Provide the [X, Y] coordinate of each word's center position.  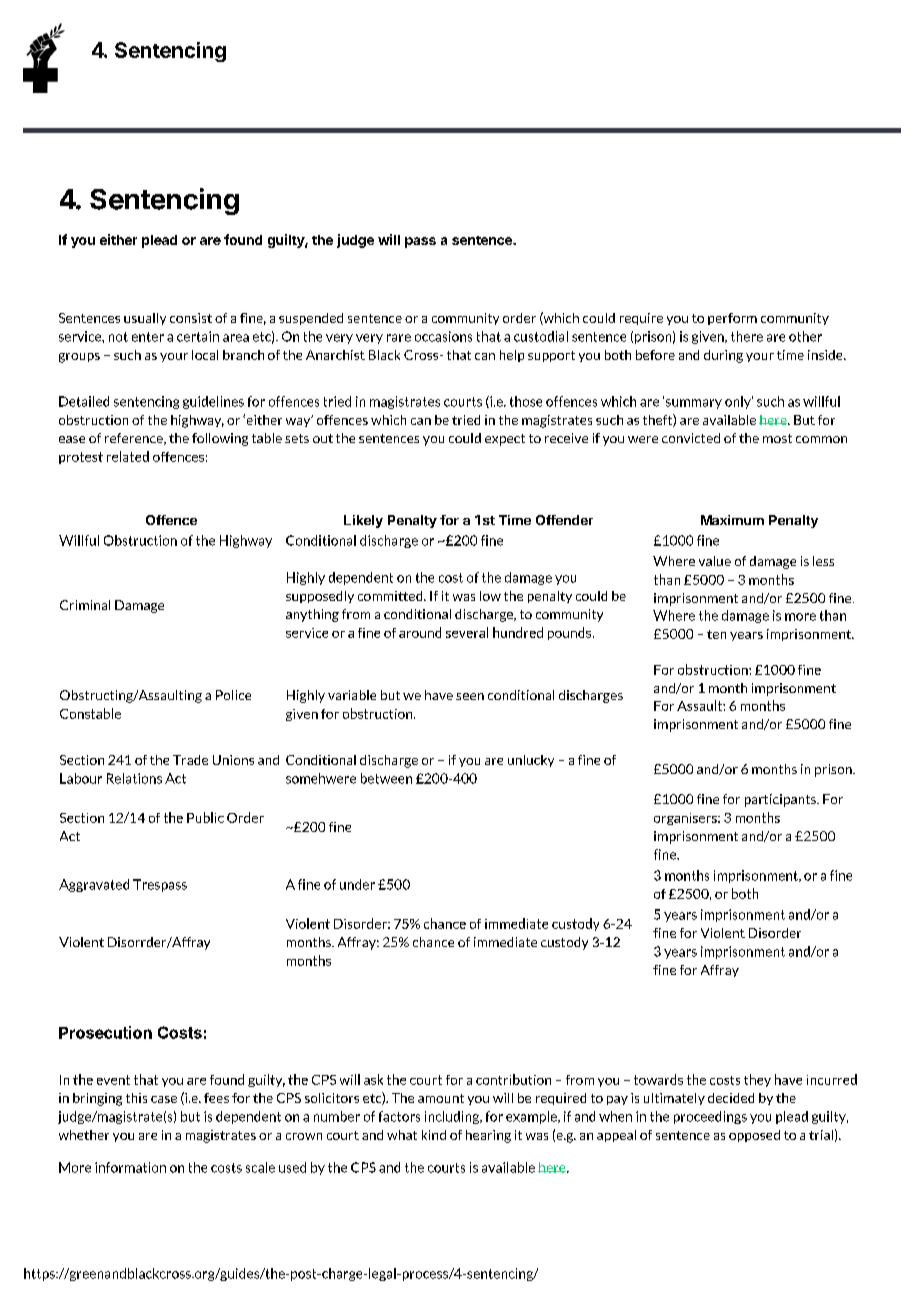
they [757, 1080]
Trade [190, 760]
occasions [443, 336]
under [357, 884]
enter [148, 337]
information [130, 1167]
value [715, 561]
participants [781, 800]
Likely [363, 521]
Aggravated [94, 885]
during [723, 356]
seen [470, 696]
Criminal [85, 605]
